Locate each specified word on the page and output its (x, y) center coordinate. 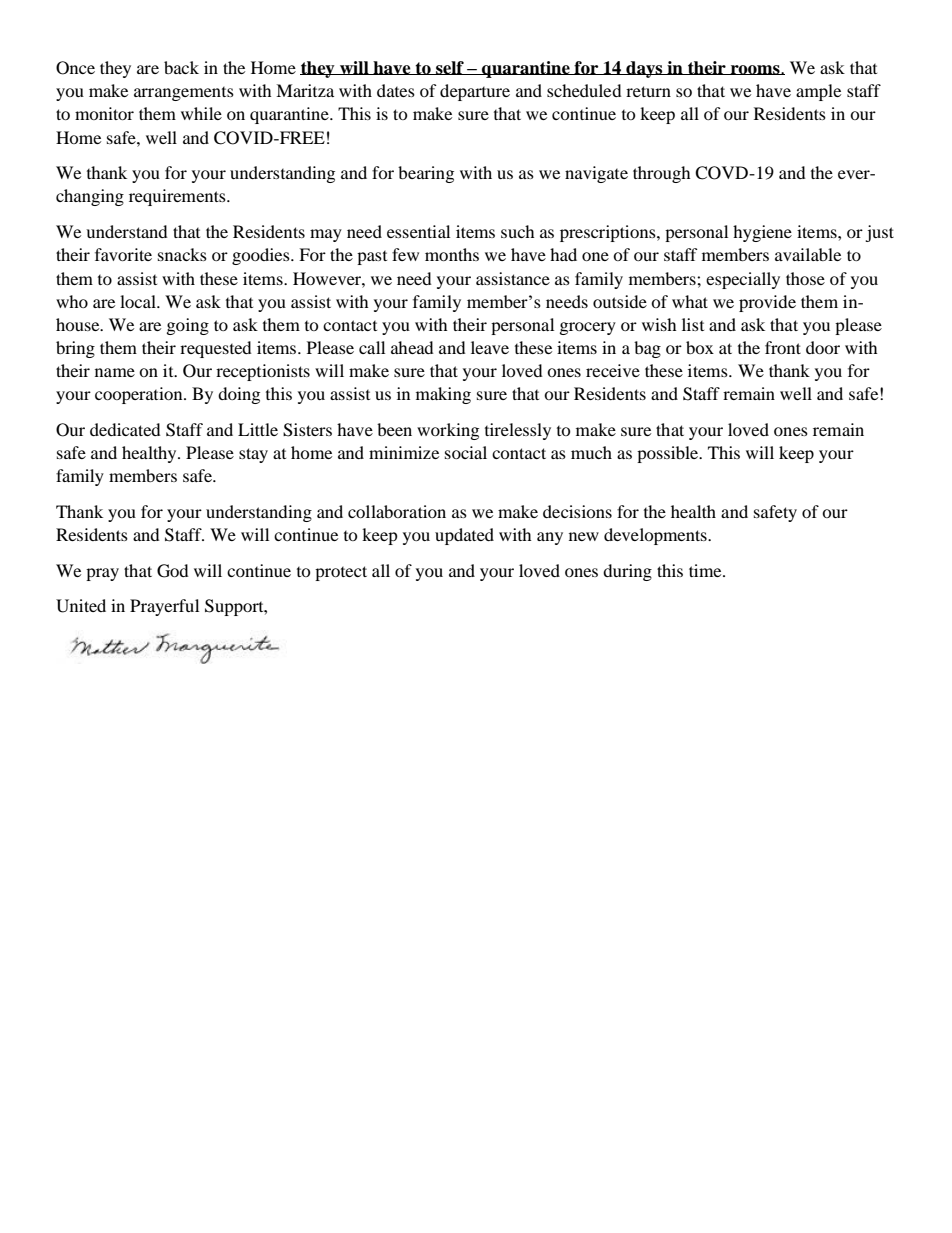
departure (475, 92)
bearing (426, 174)
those (805, 278)
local (139, 301)
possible (669, 454)
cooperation (140, 395)
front (783, 347)
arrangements (184, 94)
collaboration (397, 511)
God (173, 571)
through (662, 174)
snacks (182, 254)
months (452, 254)
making (443, 395)
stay (253, 455)
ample (818, 92)
